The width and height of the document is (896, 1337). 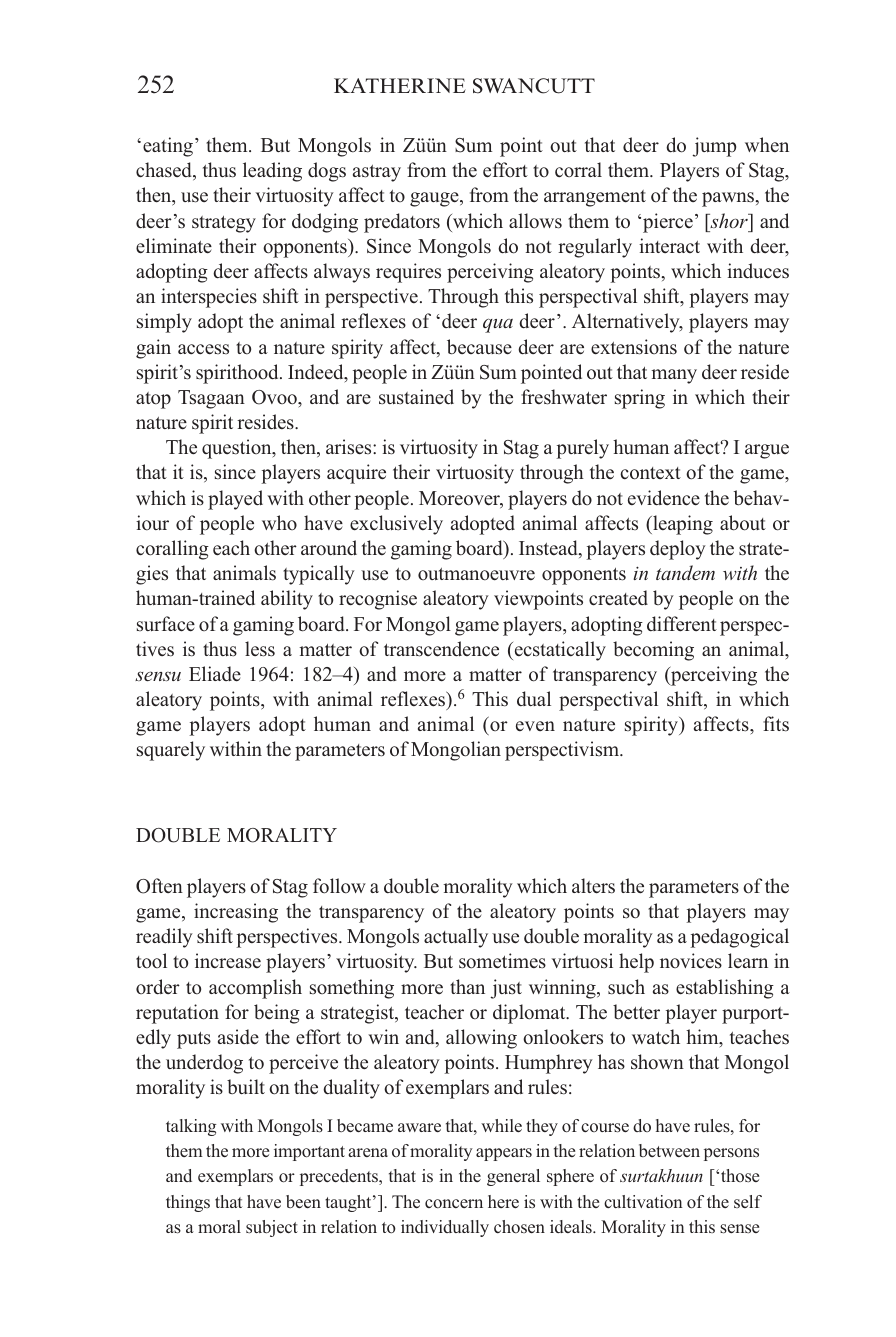 What do you see at coordinates (682, 624) in the document?
I see `different` at bounding box center [682, 624].
